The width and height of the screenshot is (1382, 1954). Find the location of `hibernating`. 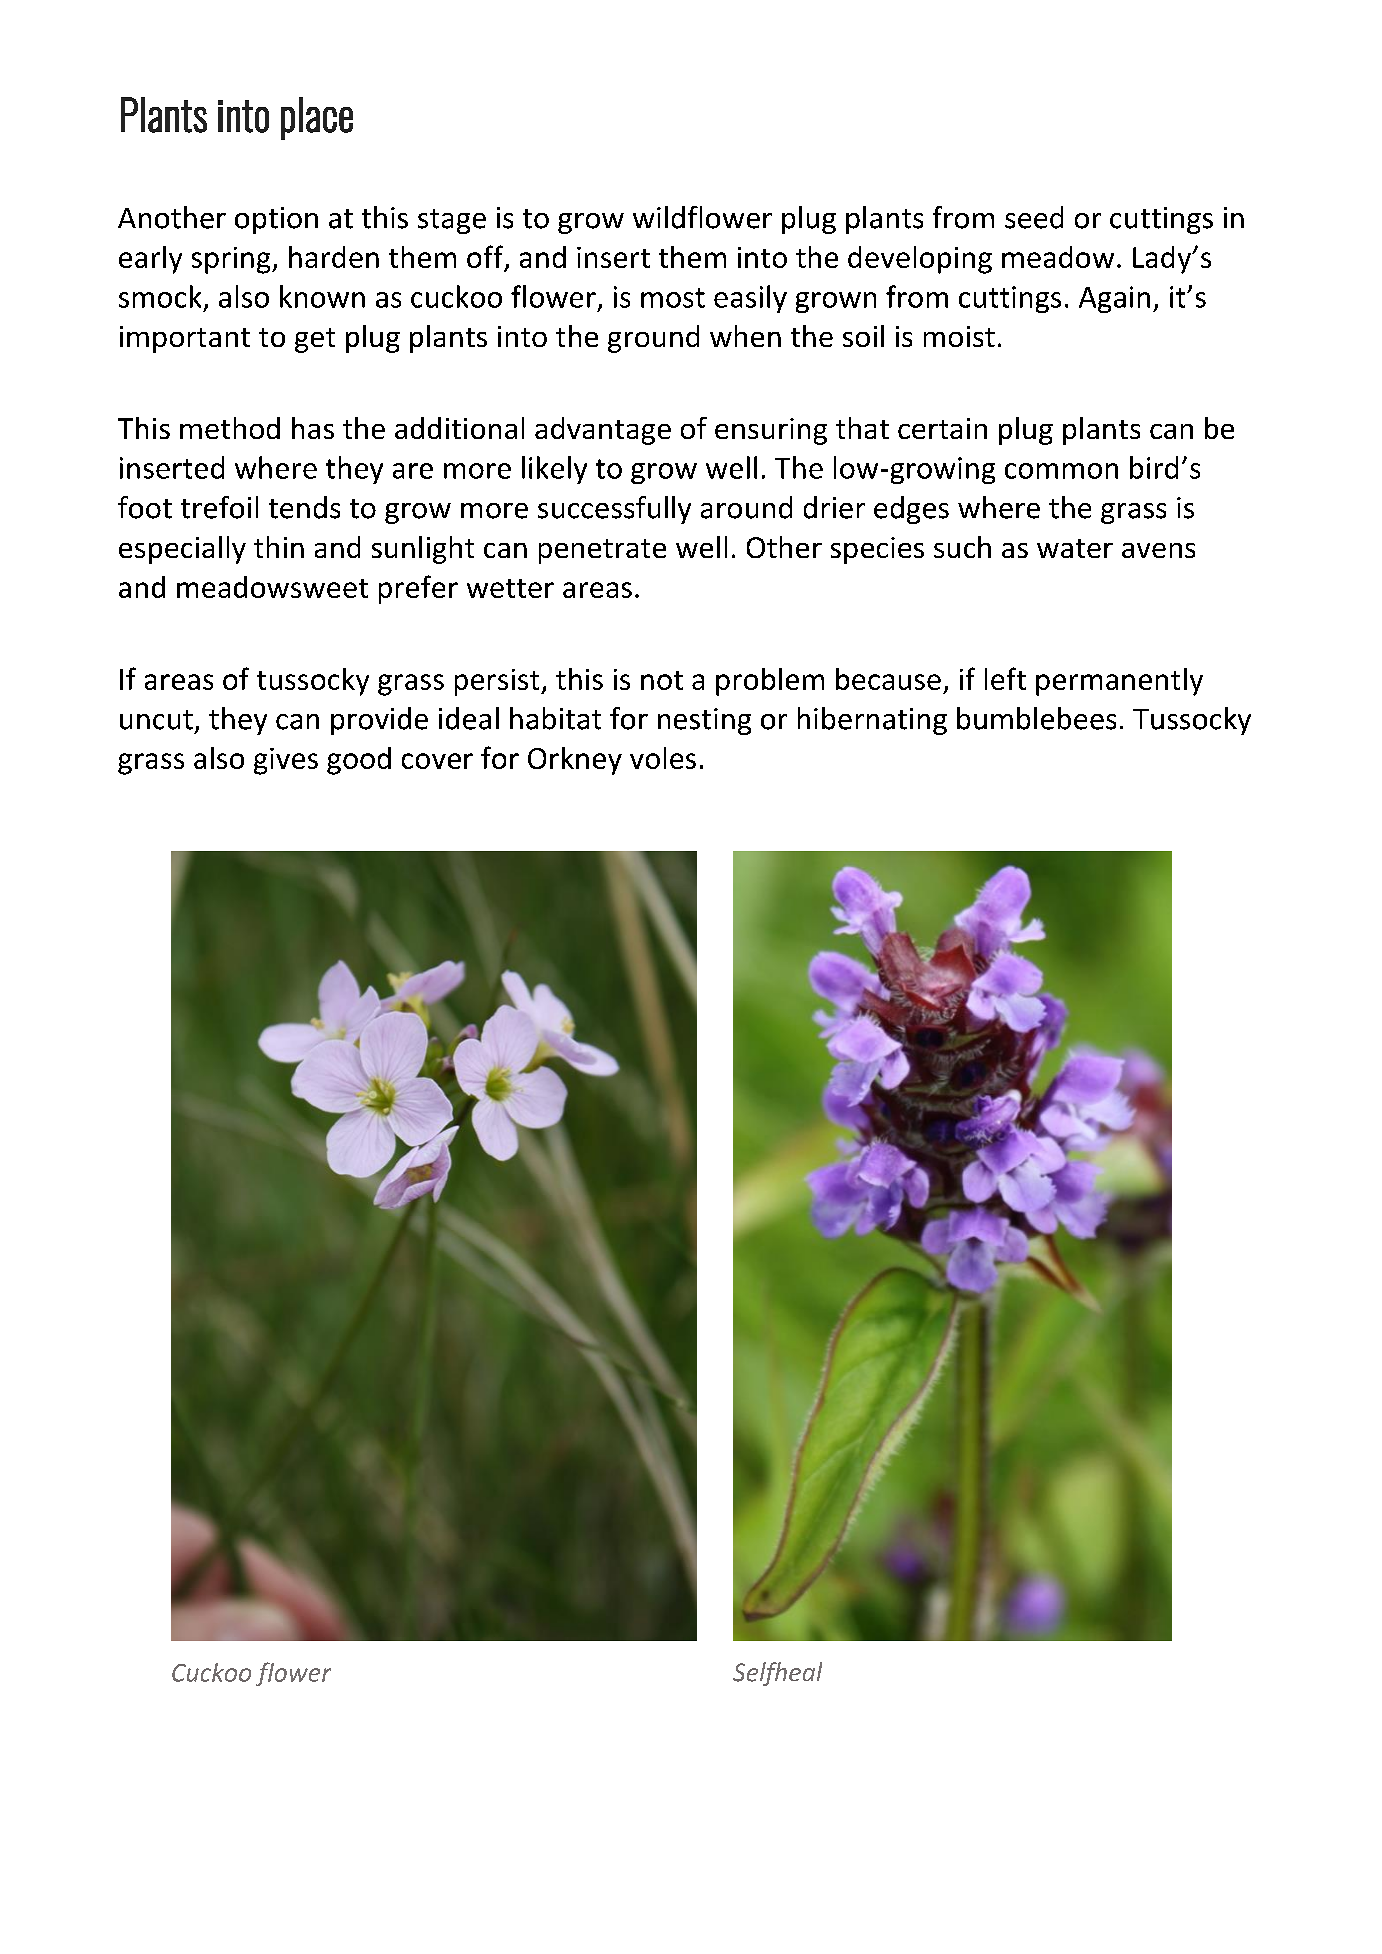

hibernating is located at coordinates (872, 721).
